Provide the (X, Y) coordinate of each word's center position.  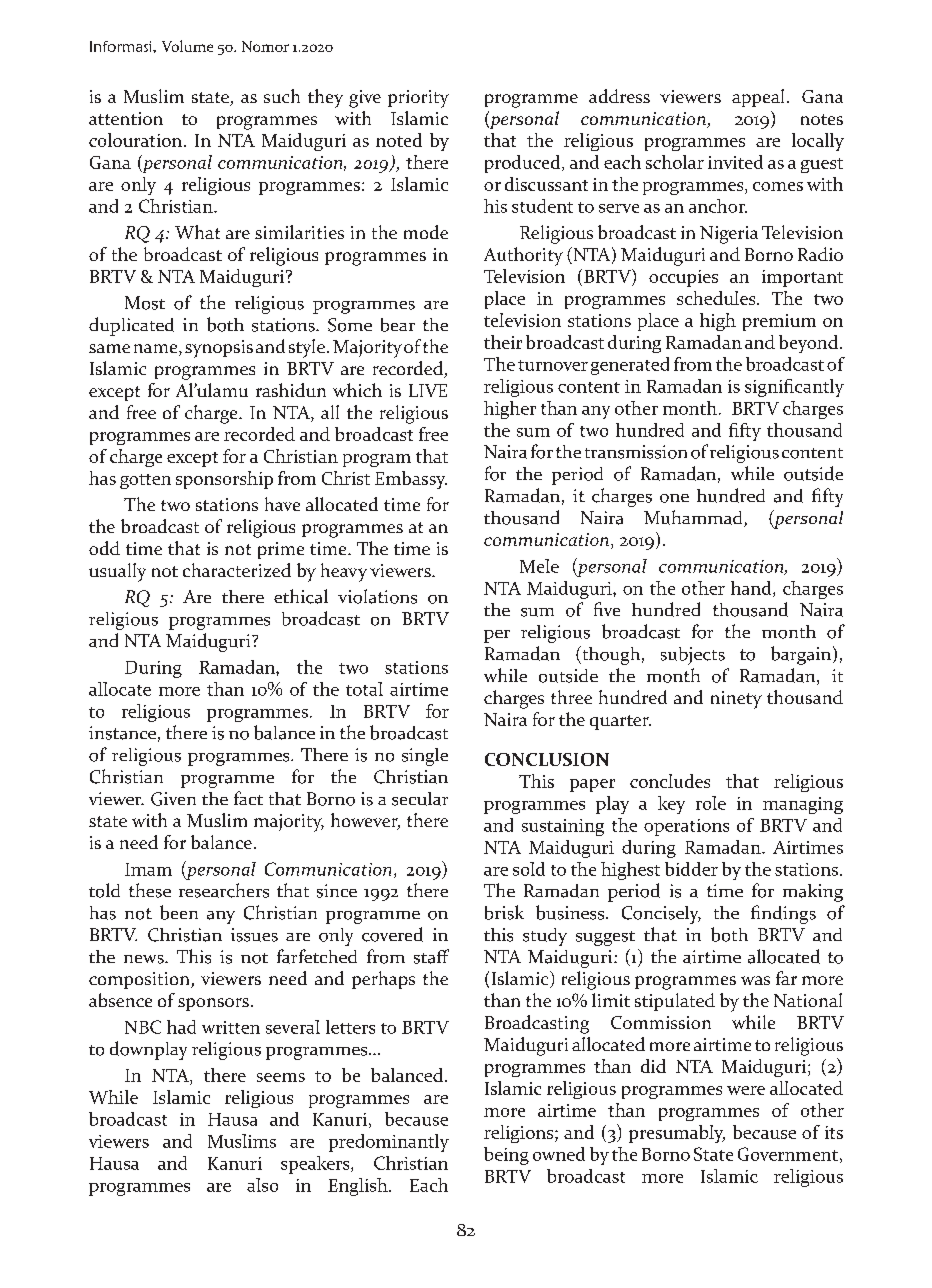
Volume (187, 46)
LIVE (428, 390)
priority (418, 99)
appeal (758, 98)
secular (420, 799)
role (711, 803)
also (262, 1185)
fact (248, 798)
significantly (794, 388)
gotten (145, 481)
